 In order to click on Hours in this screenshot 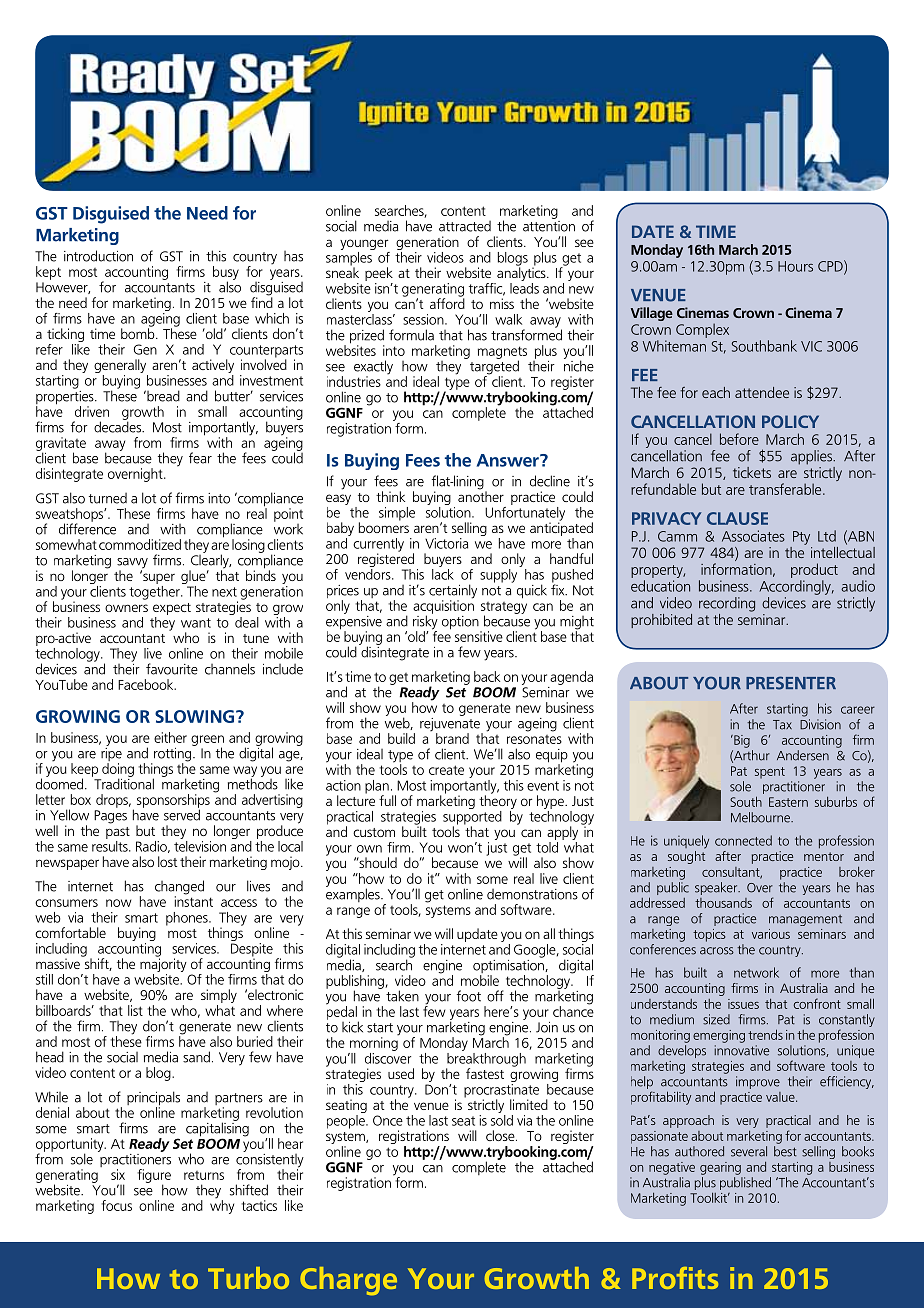, I will do `click(795, 266)`.
